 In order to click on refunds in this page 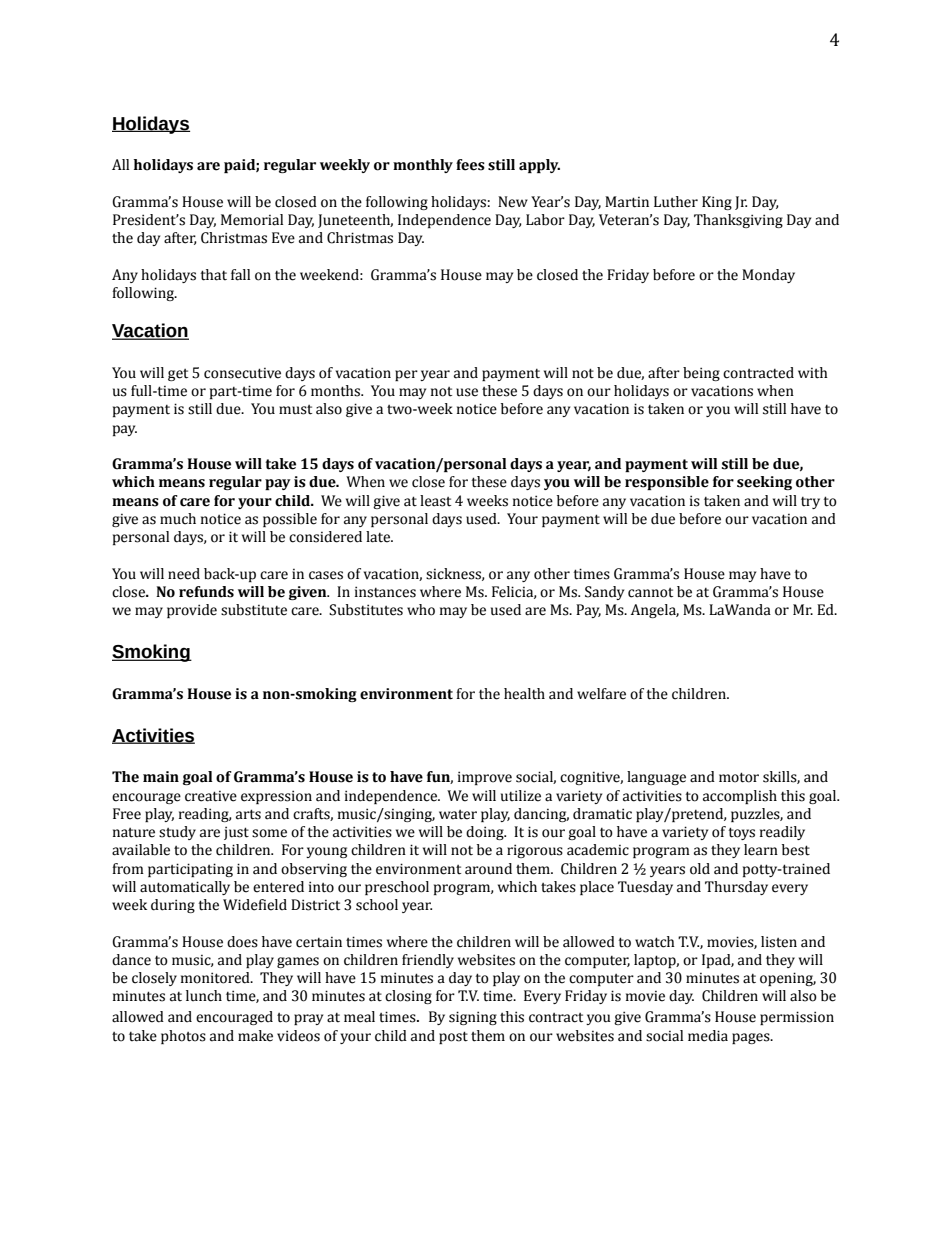, I will do `click(206, 592)`.
